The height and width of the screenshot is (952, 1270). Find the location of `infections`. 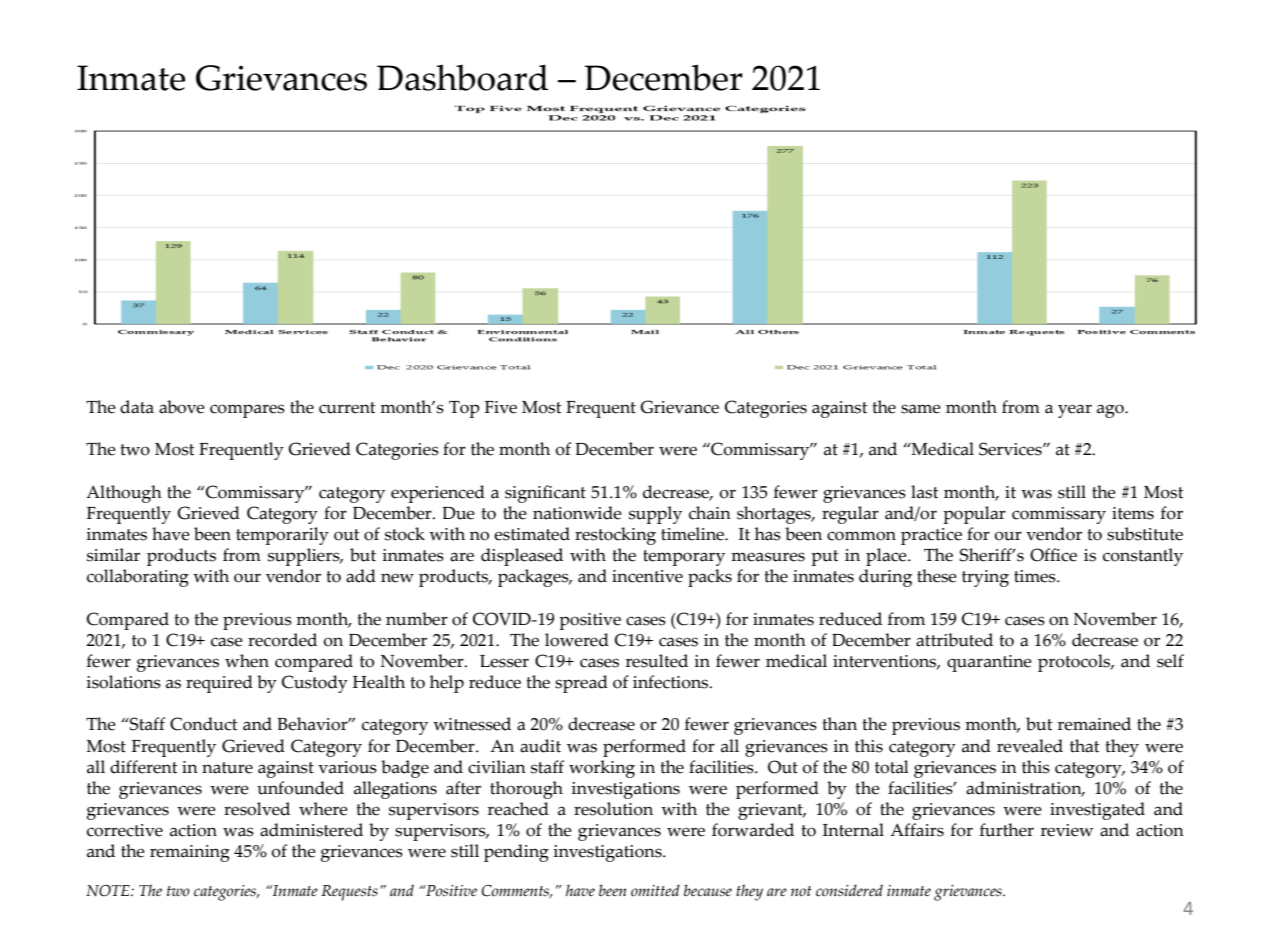

infections is located at coordinates (672, 682).
